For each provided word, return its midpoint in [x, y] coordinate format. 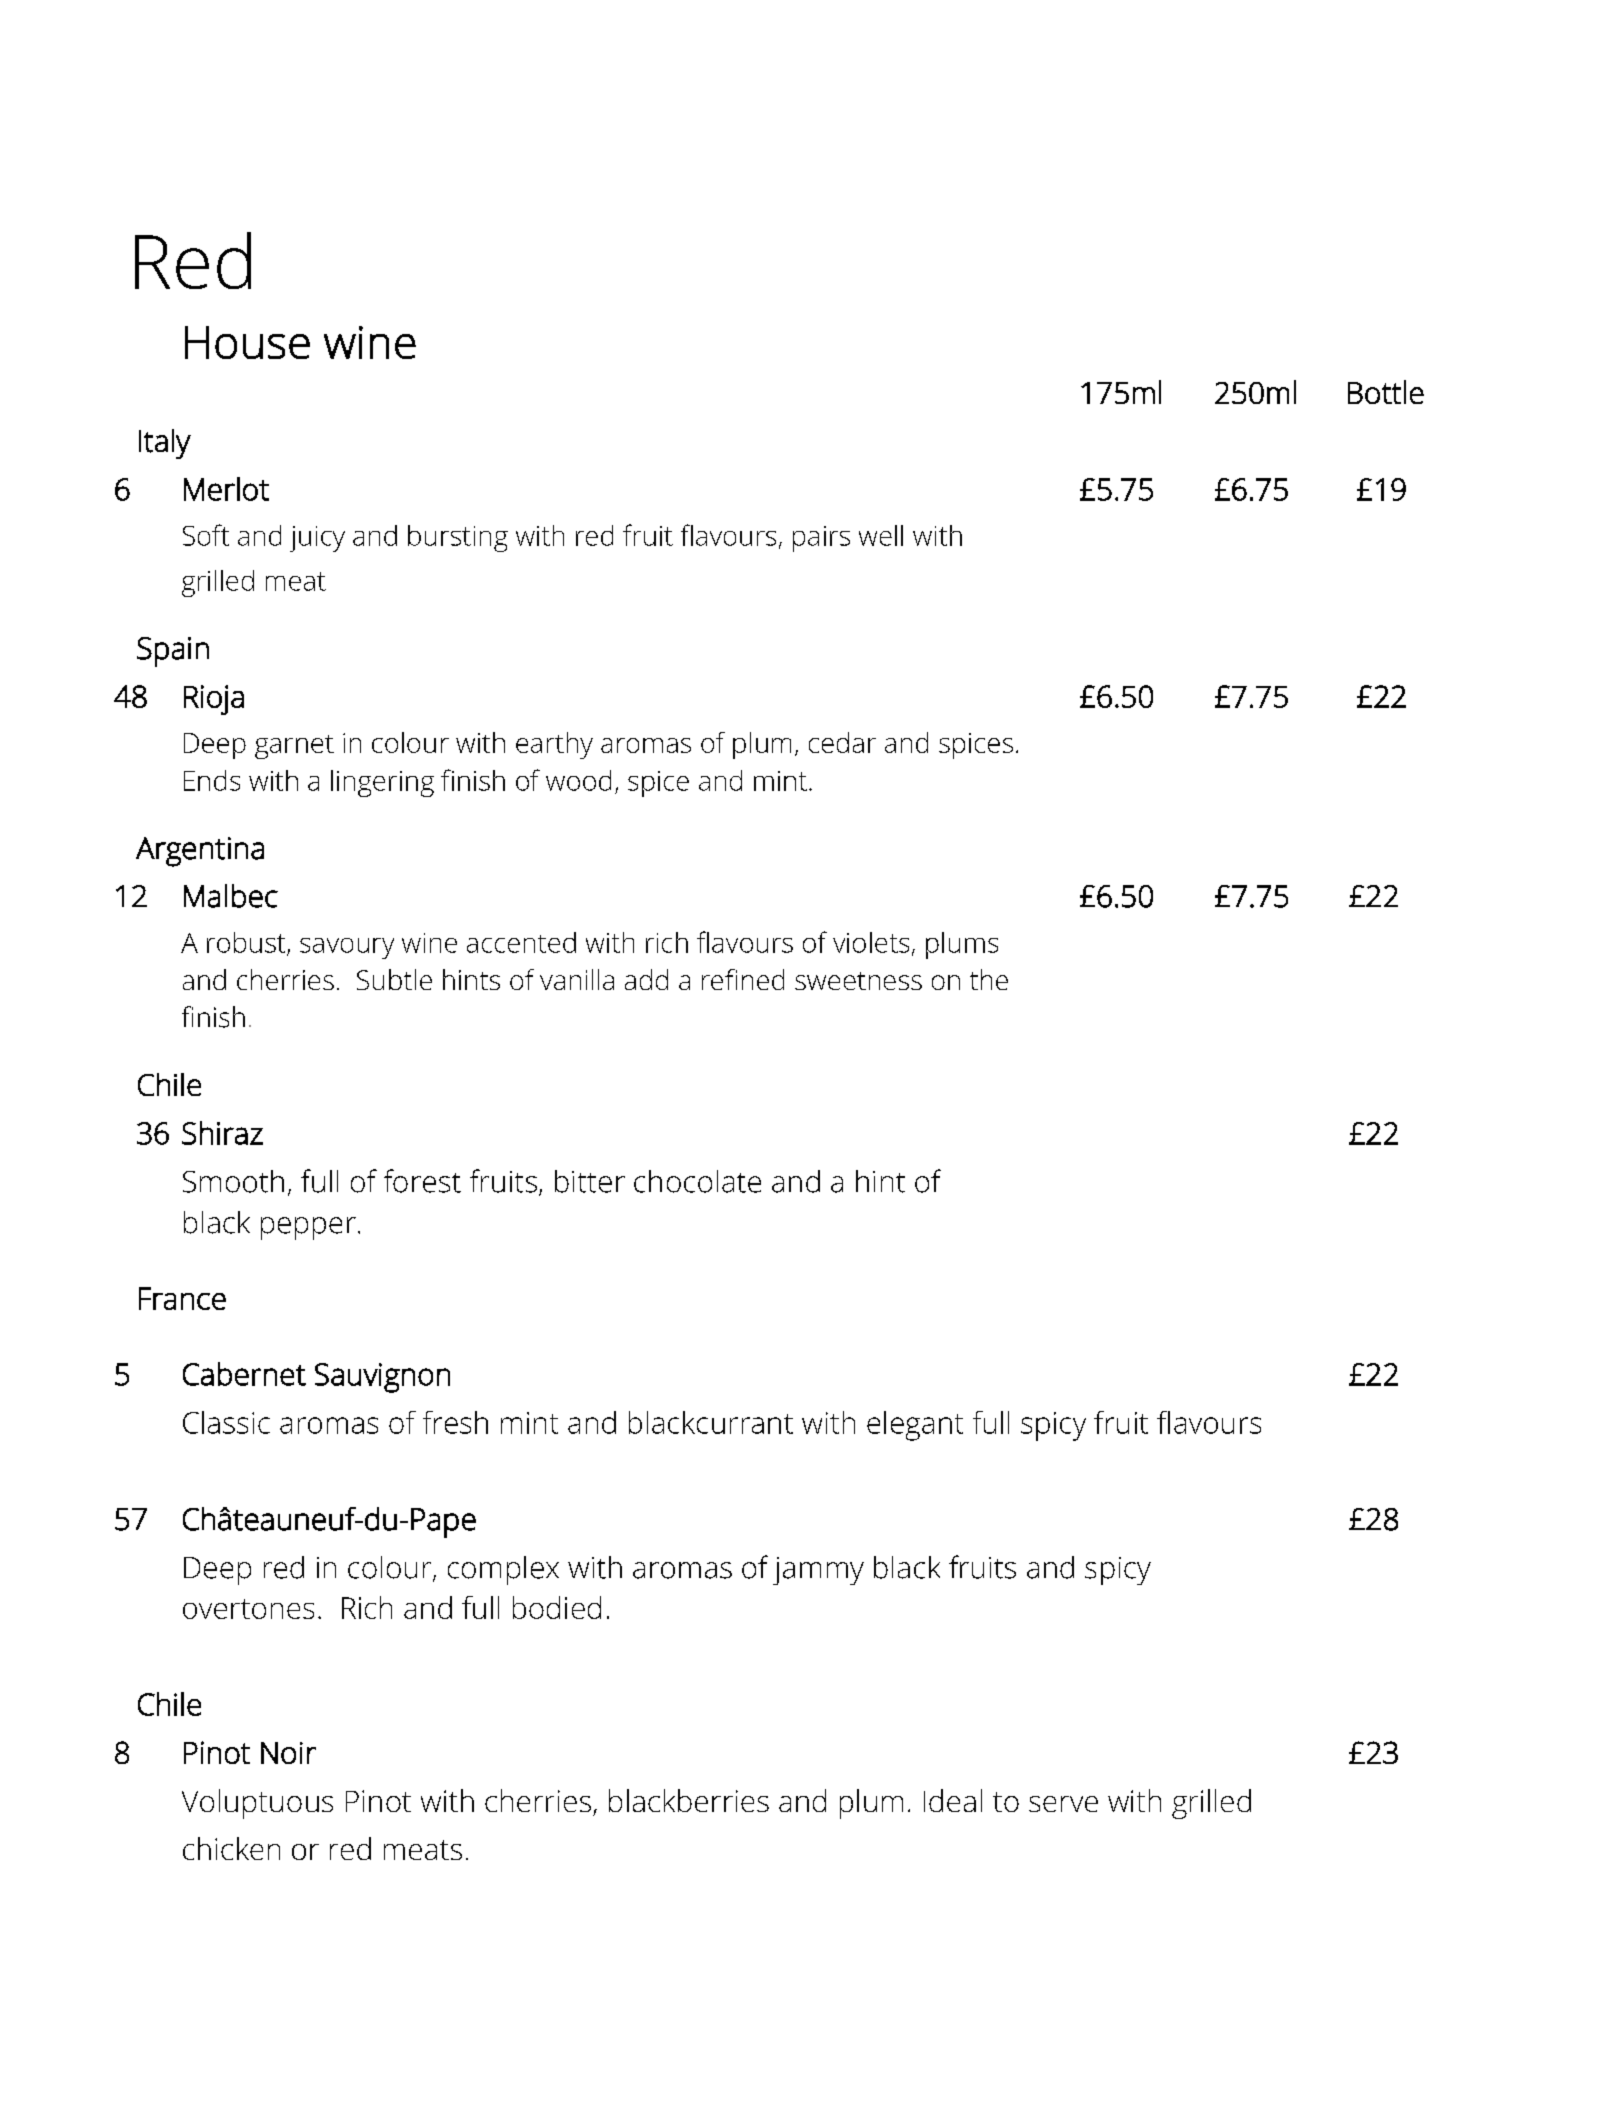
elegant [915, 1426]
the [989, 979]
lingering [382, 783]
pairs [821, 539]
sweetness [858, 981]
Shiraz [222, 1133]
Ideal [953, 1800]
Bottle [1386, 392]
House [247, 342]
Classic [226, 1422]
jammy [818, 1571]
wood [578, 780]
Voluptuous [257, 1804]
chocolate [697, 1181]
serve [1063, 1804]
